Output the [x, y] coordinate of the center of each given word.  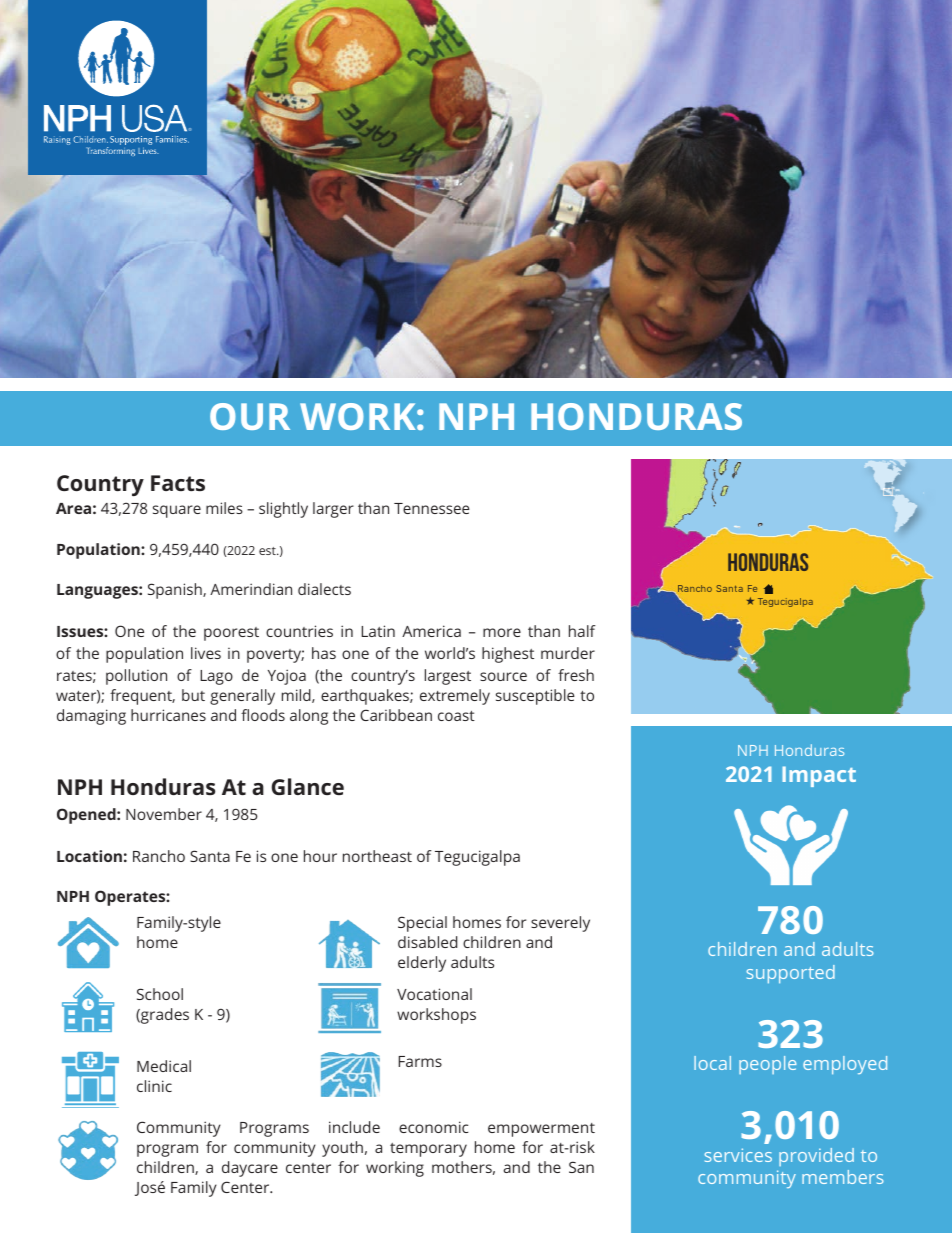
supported [790, 974]
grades [164, 1016]
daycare [250, 1169]
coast [456, 716]
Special [422, 924]
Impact [819, 776]
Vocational [434, 994]
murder [568, 653]
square [177, 511]
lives [206, 653]
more [502, 632]
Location [89, 856]
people [768, 1065]
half [582, 631]
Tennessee [432, 508]
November [164, 814]
